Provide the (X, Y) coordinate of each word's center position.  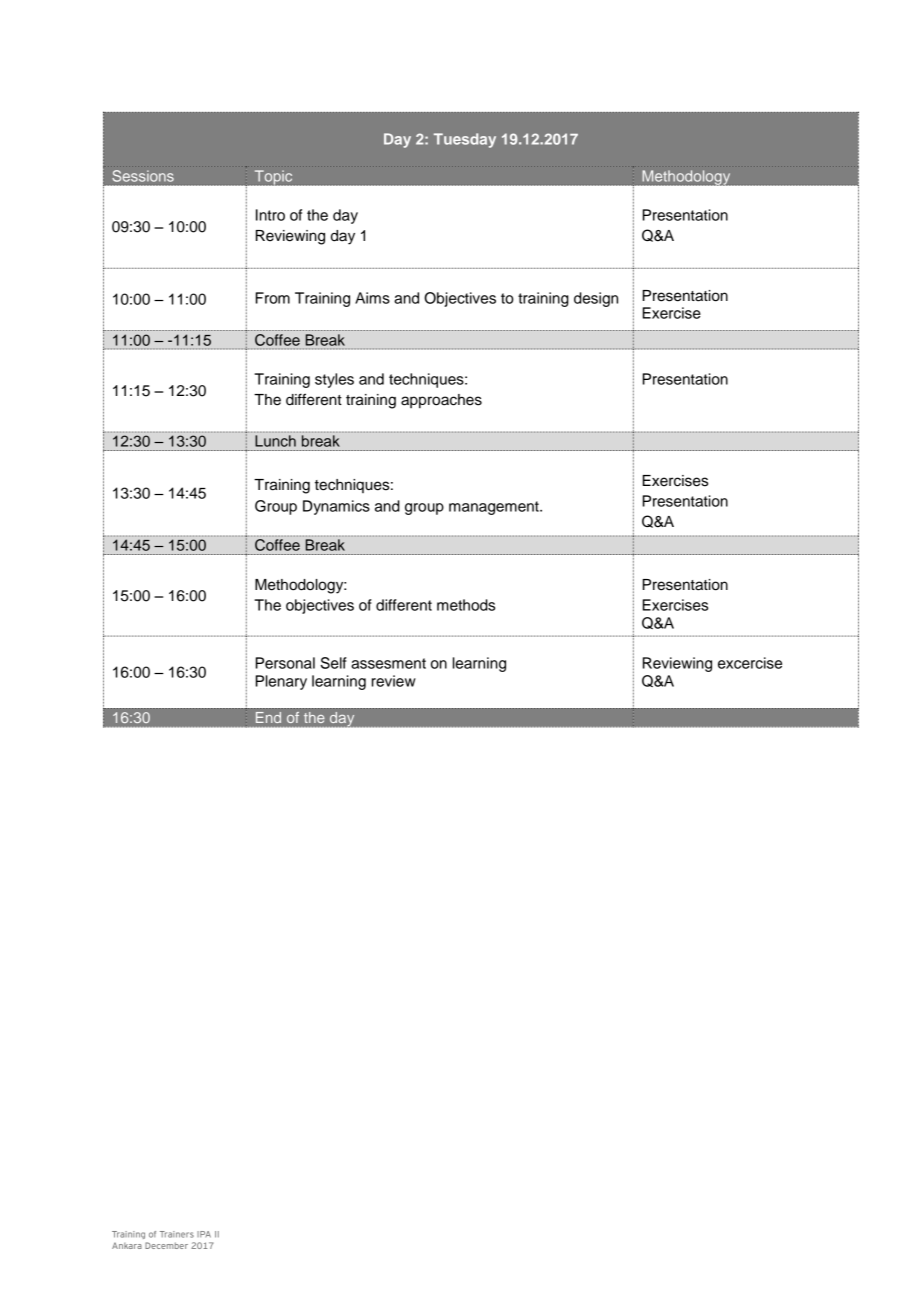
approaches (441, 401)
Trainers (177, 1234)
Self (334, 663)
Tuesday (465, 140)
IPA (204, 1234)
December (166, 1245)
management (495, 508)
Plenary (281, 682)
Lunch (275, 441)
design (596, 299)
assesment (388, 663)
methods (466, 605)
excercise (750, 663)
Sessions (143, 176)
